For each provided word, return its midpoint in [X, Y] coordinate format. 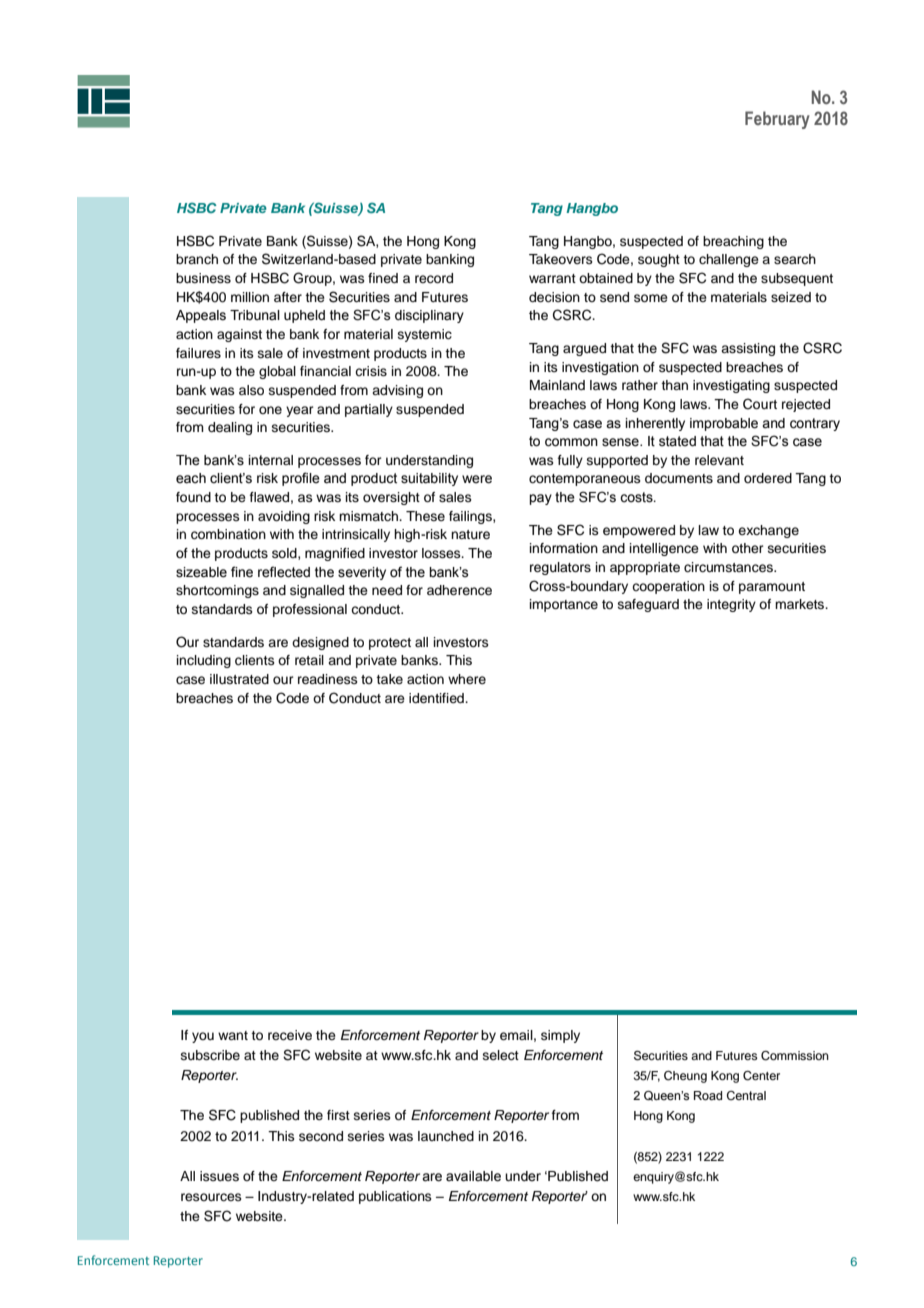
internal [270, 460]
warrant [552, 278]
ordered [768, 478]
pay [540, 499]
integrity [731, 605]
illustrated [239, 679]
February [777, 120]
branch [197, 259]
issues [219, 1176]
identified [437, 698]
